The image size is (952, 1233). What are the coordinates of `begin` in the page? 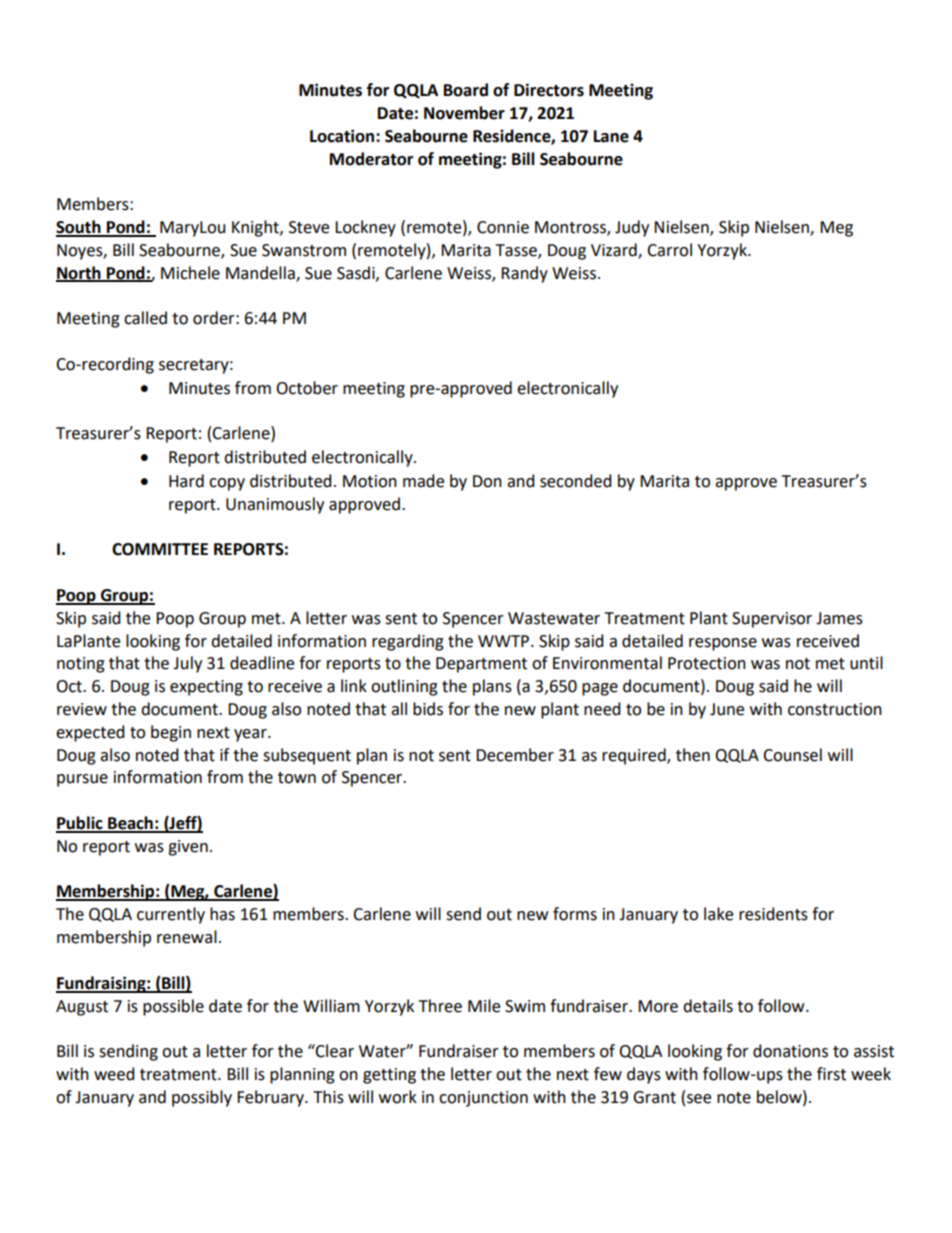 It's located at (171, 733).
